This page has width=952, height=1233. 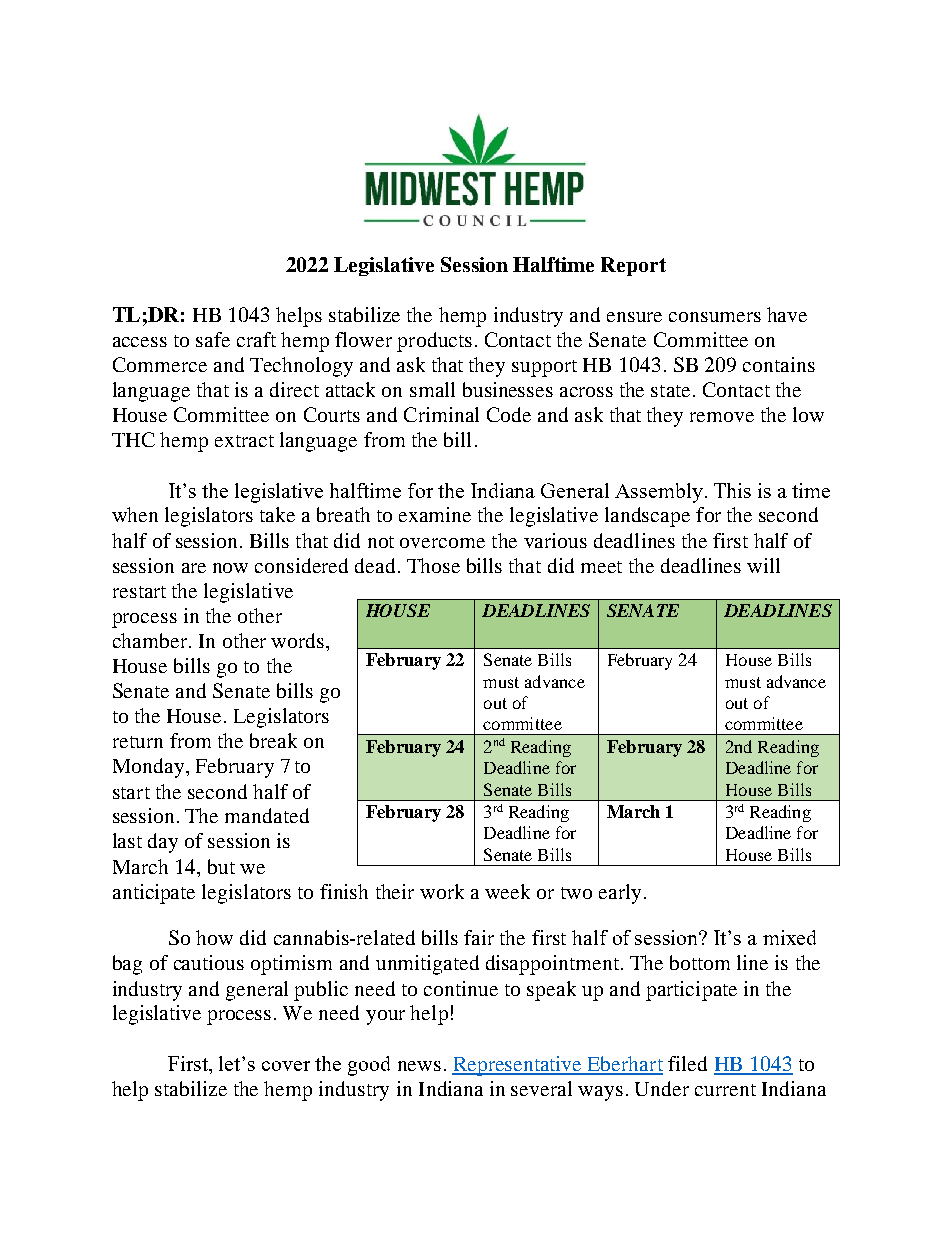 I want to click on work, so click(x=442, y=891).
